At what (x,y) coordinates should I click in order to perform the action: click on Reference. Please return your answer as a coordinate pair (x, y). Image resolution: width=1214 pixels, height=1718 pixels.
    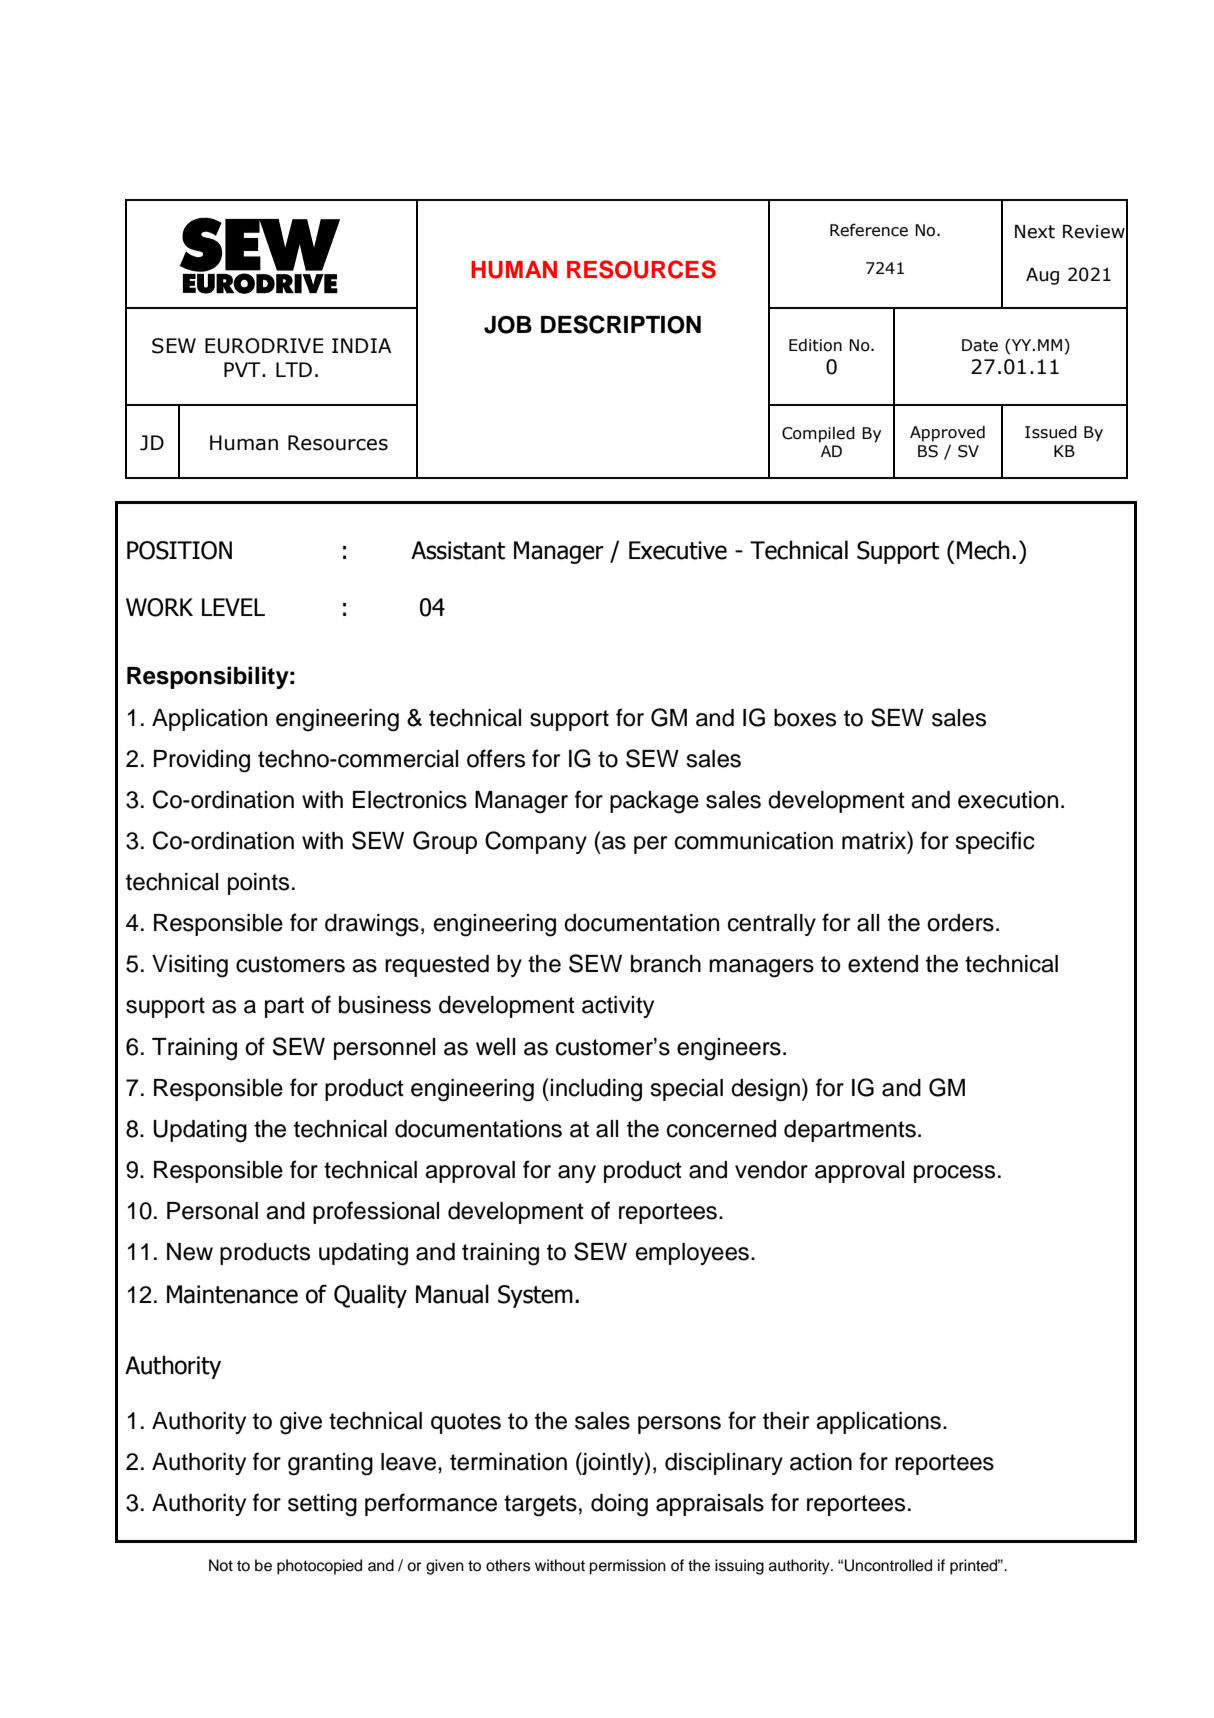
    Looking at the image, I should click on (869, 230).
